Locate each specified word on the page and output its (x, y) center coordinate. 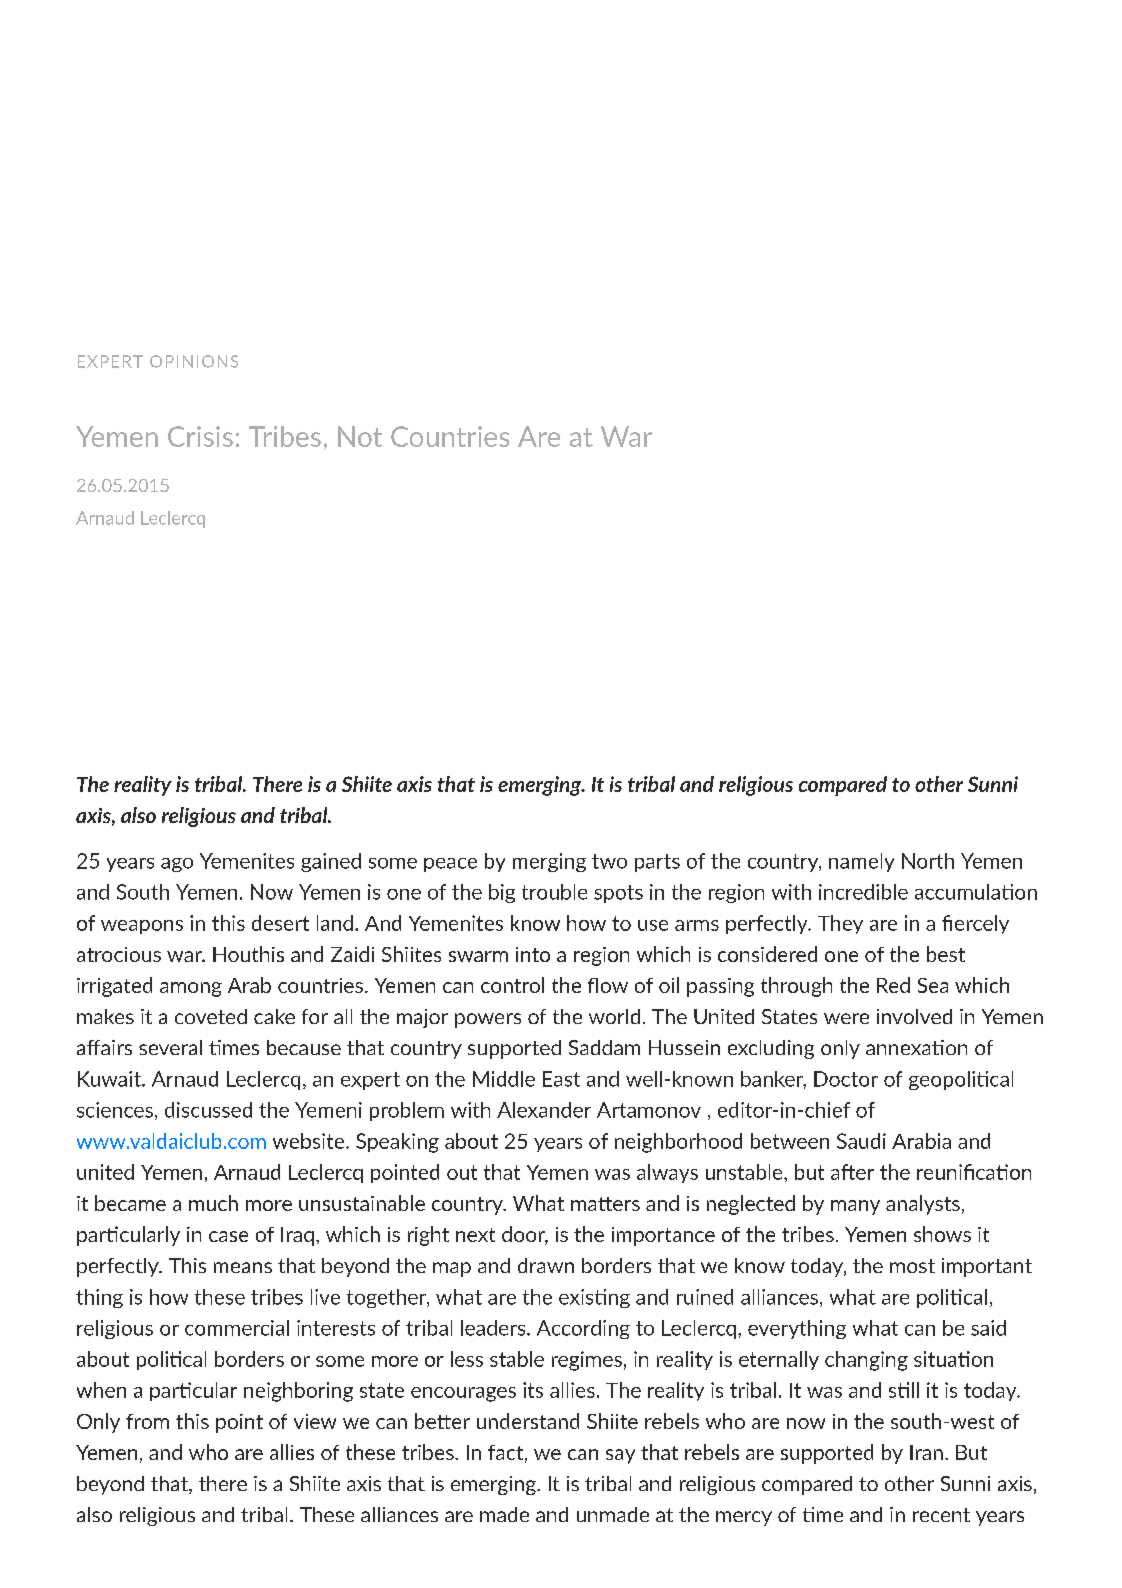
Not (360, 436)
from (147, 1421)
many (855, 1207)
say (620, 1456)
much (213, 1203)
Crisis (200, 436)
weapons (142, 927)
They (840, 924)
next (475, 1235)
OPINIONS (194, 361)
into (533, 954)
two (609, 861)
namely (861, 862)
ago (177, 865)
